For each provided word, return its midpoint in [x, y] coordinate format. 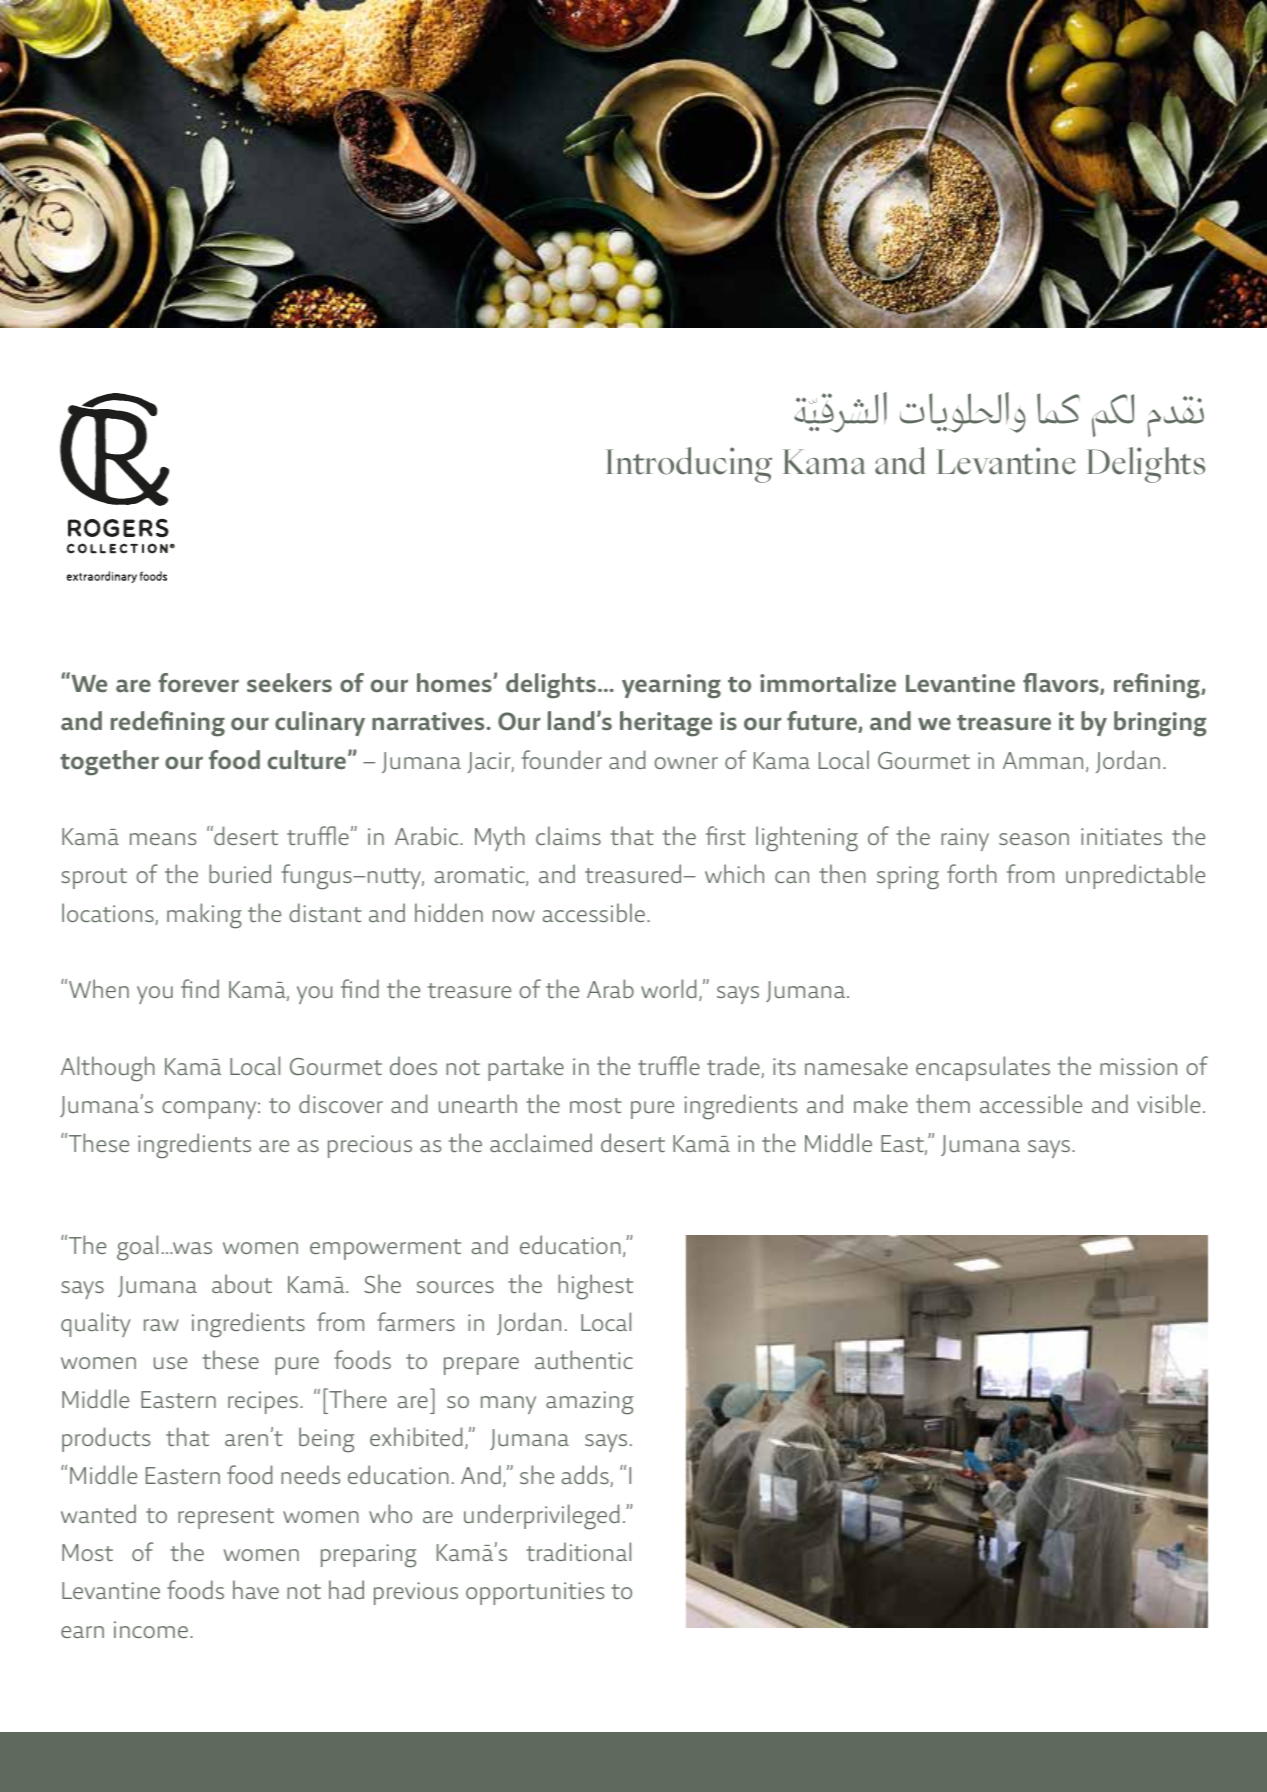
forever [198, 683]
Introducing [689, 465]
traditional [578, 1551]
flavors [1062, 684]
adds [586, 1476]
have [256, 1589]
